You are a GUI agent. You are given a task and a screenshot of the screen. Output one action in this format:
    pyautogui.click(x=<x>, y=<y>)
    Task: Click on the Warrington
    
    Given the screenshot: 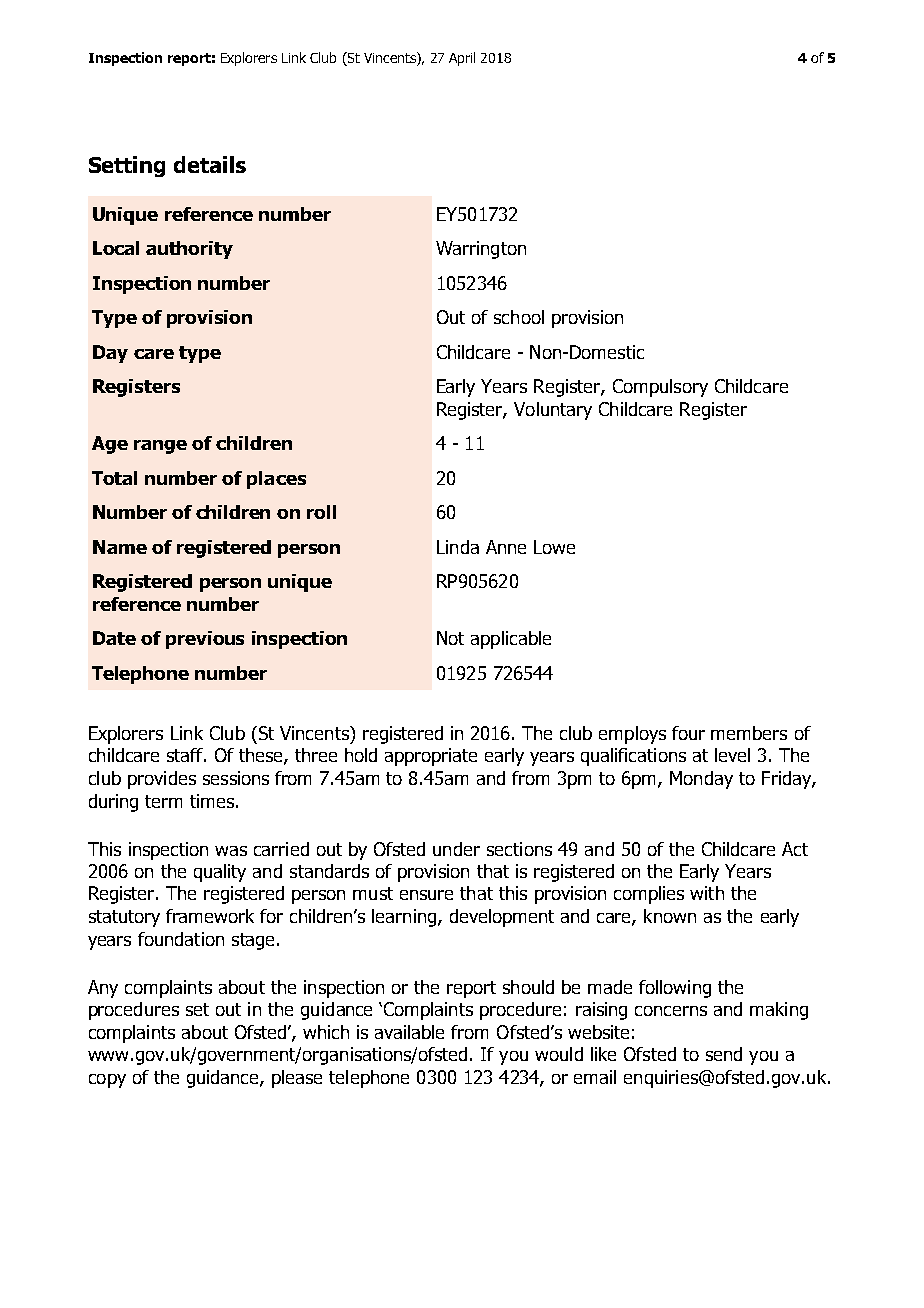 What is the action you would take?
    pyautogui.click(x=481, y=250)
